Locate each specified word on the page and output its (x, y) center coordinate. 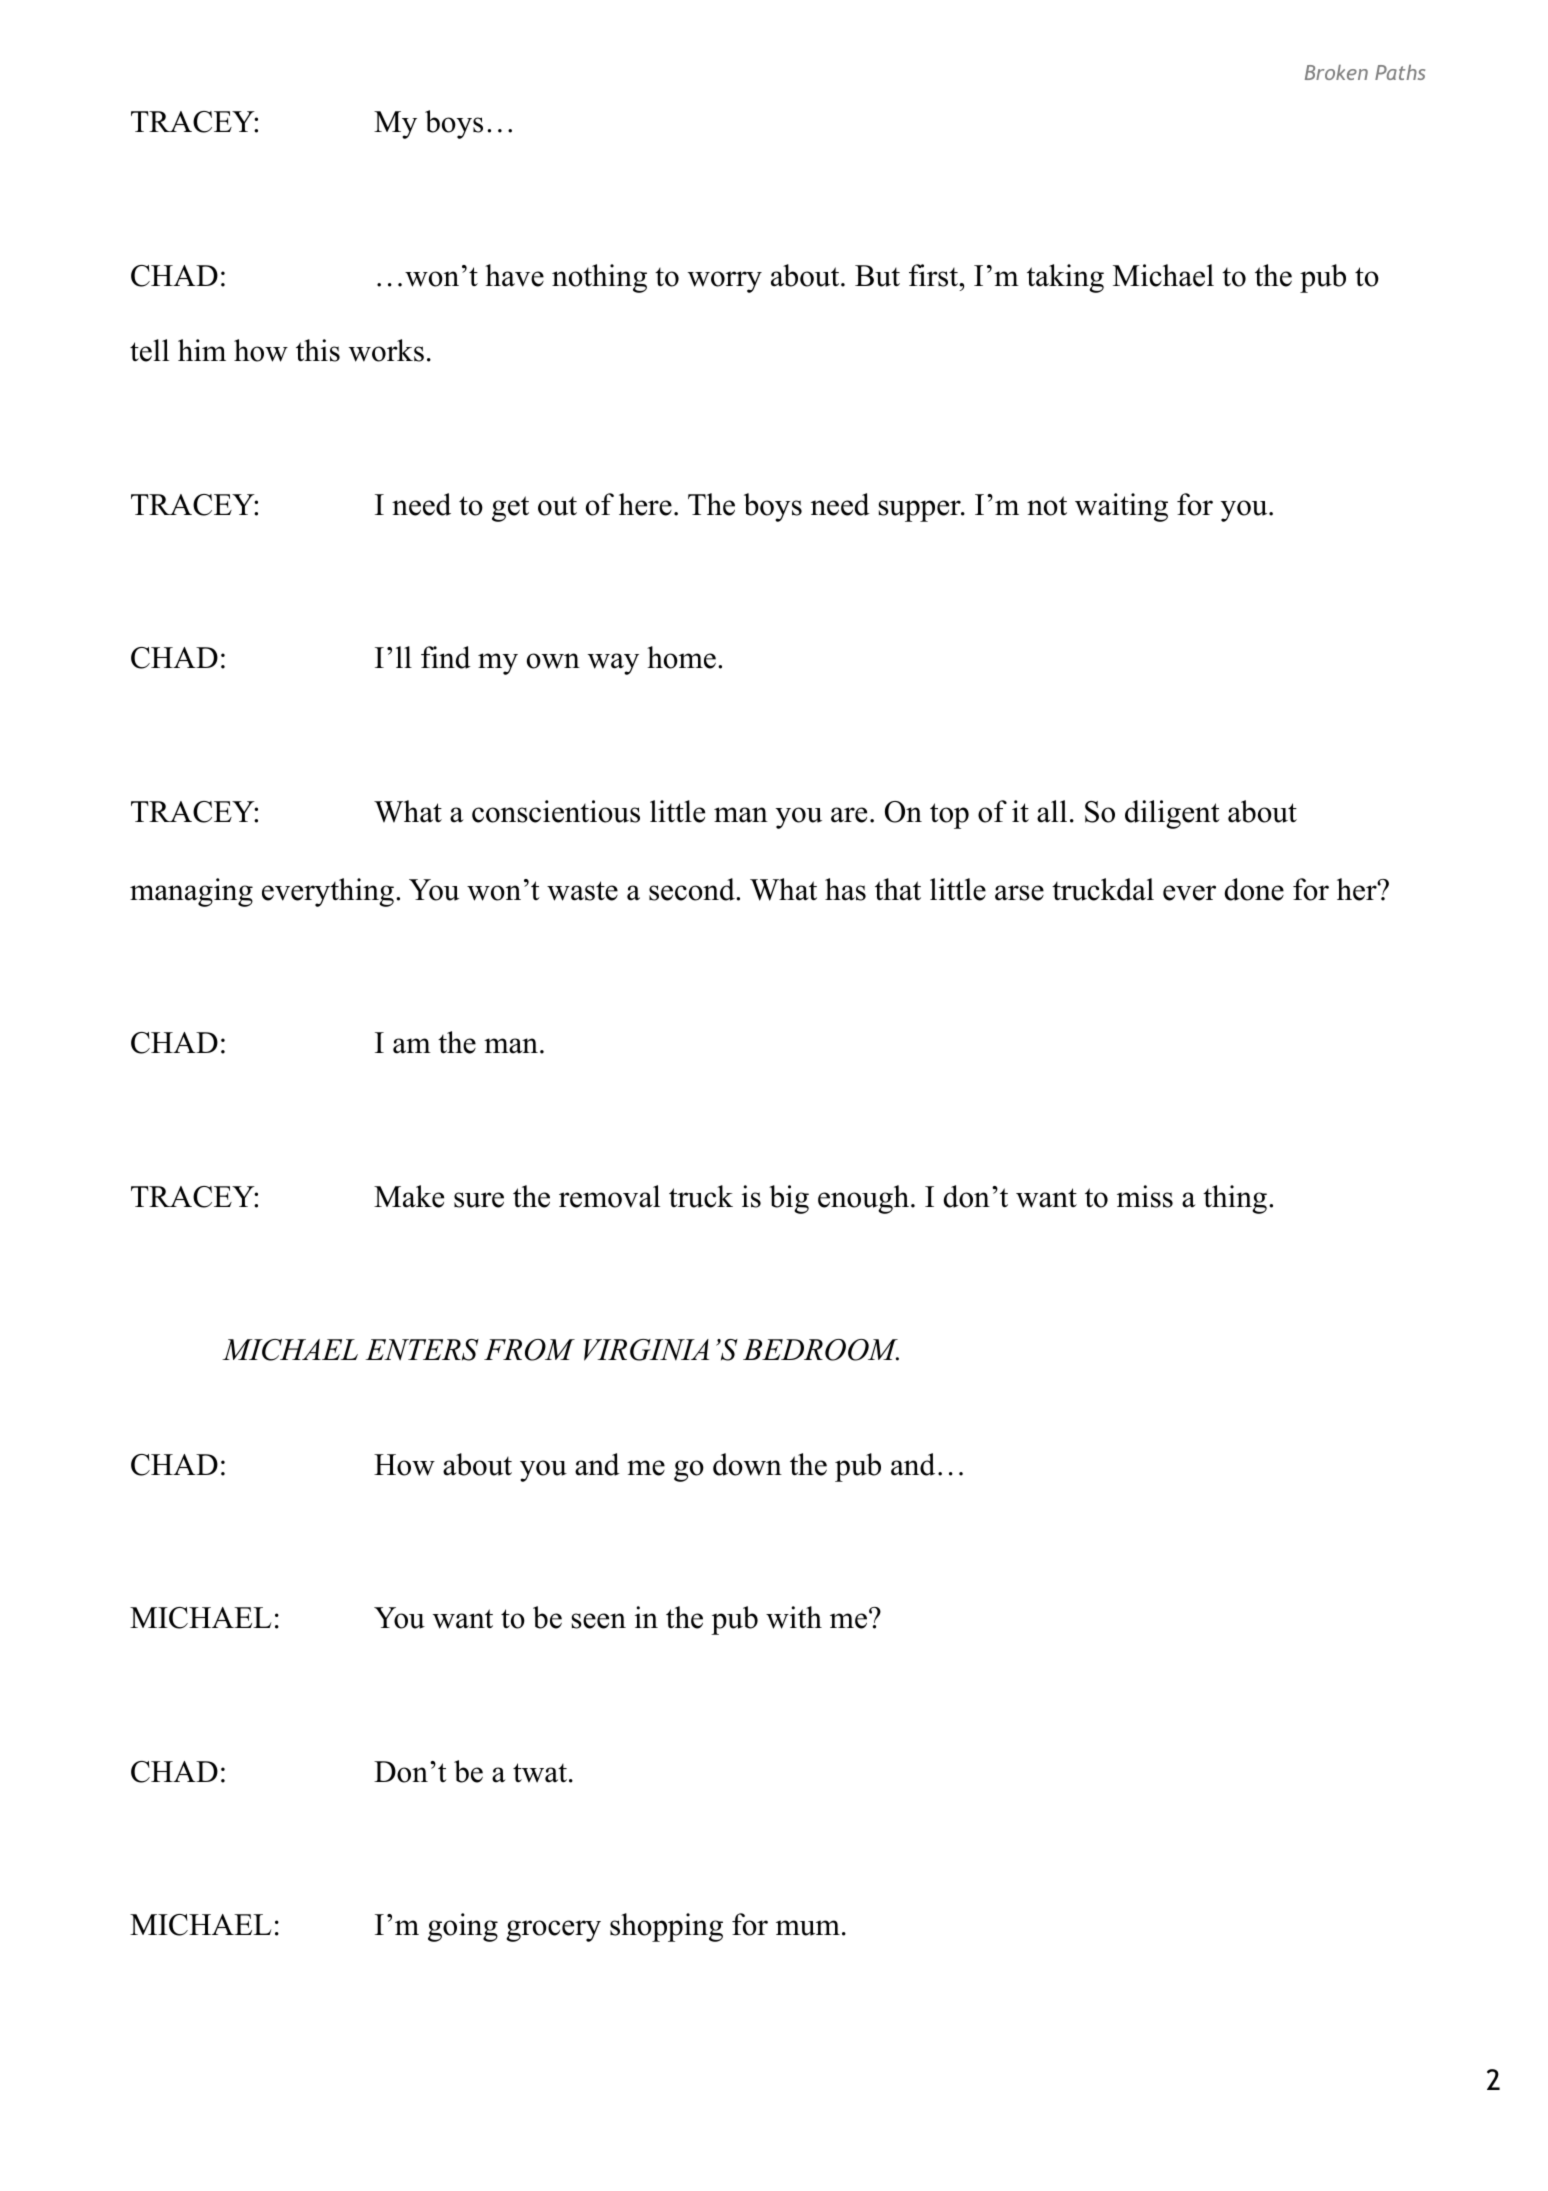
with (794, 1617)
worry (725, 282)
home (681, 657)
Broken (1336, 72)
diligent (1172, 814)
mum (808, 1928)
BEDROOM (821, 1350)
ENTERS (422, 1350)
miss (1145, 1196)
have (514, 275)
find (446, 657)
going (463, 1927)
